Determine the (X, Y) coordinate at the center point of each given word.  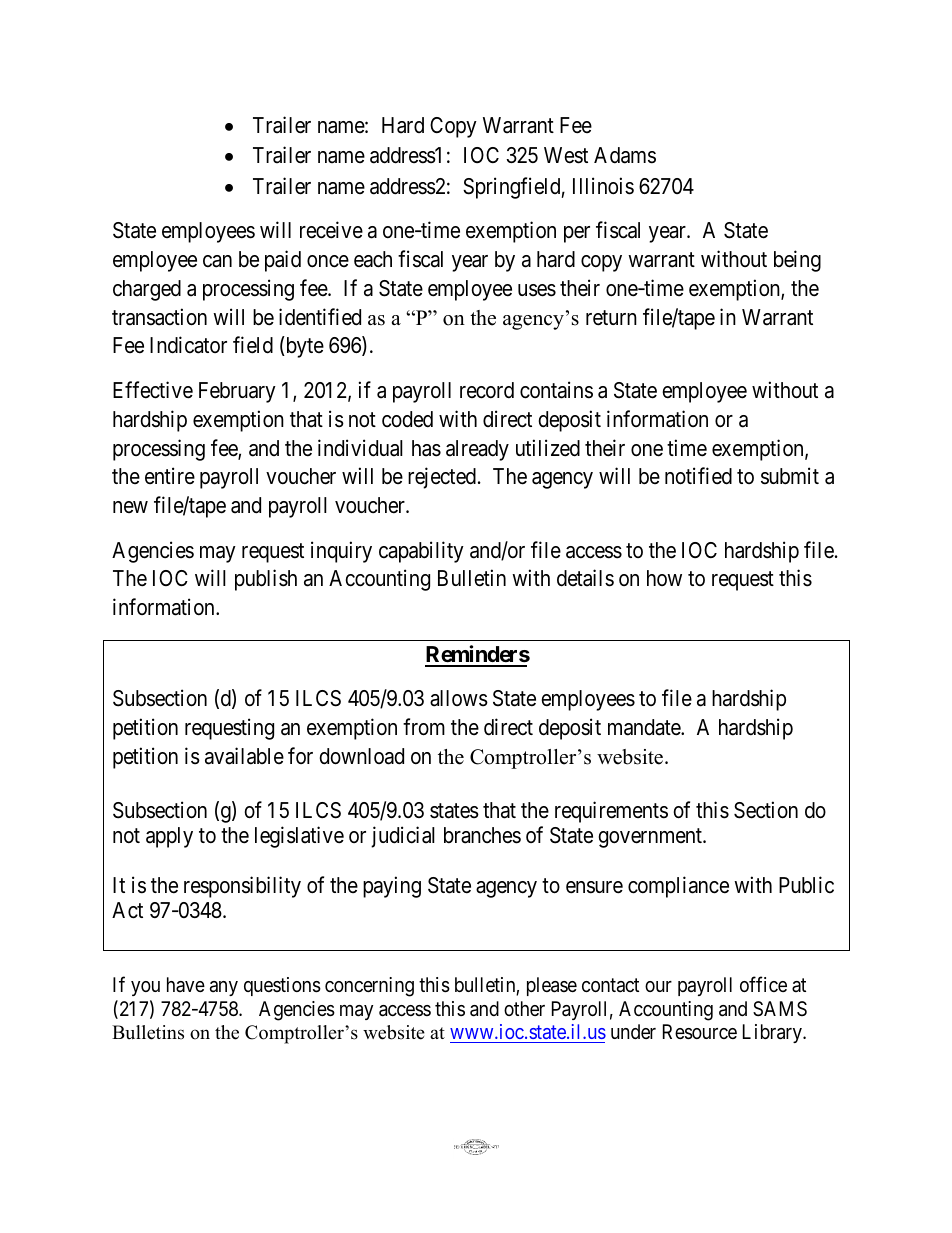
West (566, 155)
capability (421, 552)
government (651, 838)
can (217, 261)
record (487, 390)
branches (482, 835)
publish (266, 580)
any (224, 988)
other (524, 1008)
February (237, 392)
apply (169, 837)
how (664, 578)
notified (698, 476)
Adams (625, 155)
